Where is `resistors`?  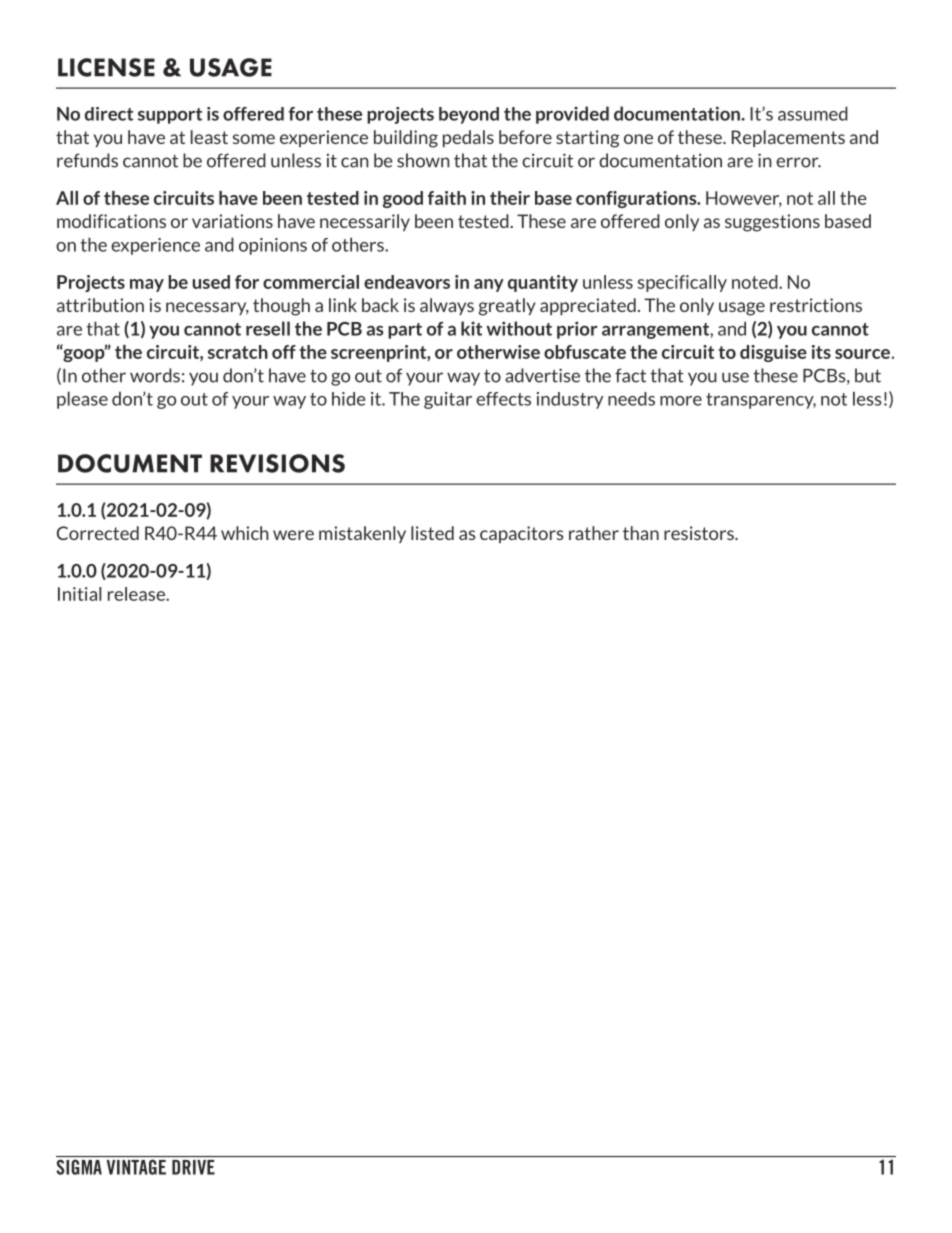
resistors is located at coordinates (700, 533).
